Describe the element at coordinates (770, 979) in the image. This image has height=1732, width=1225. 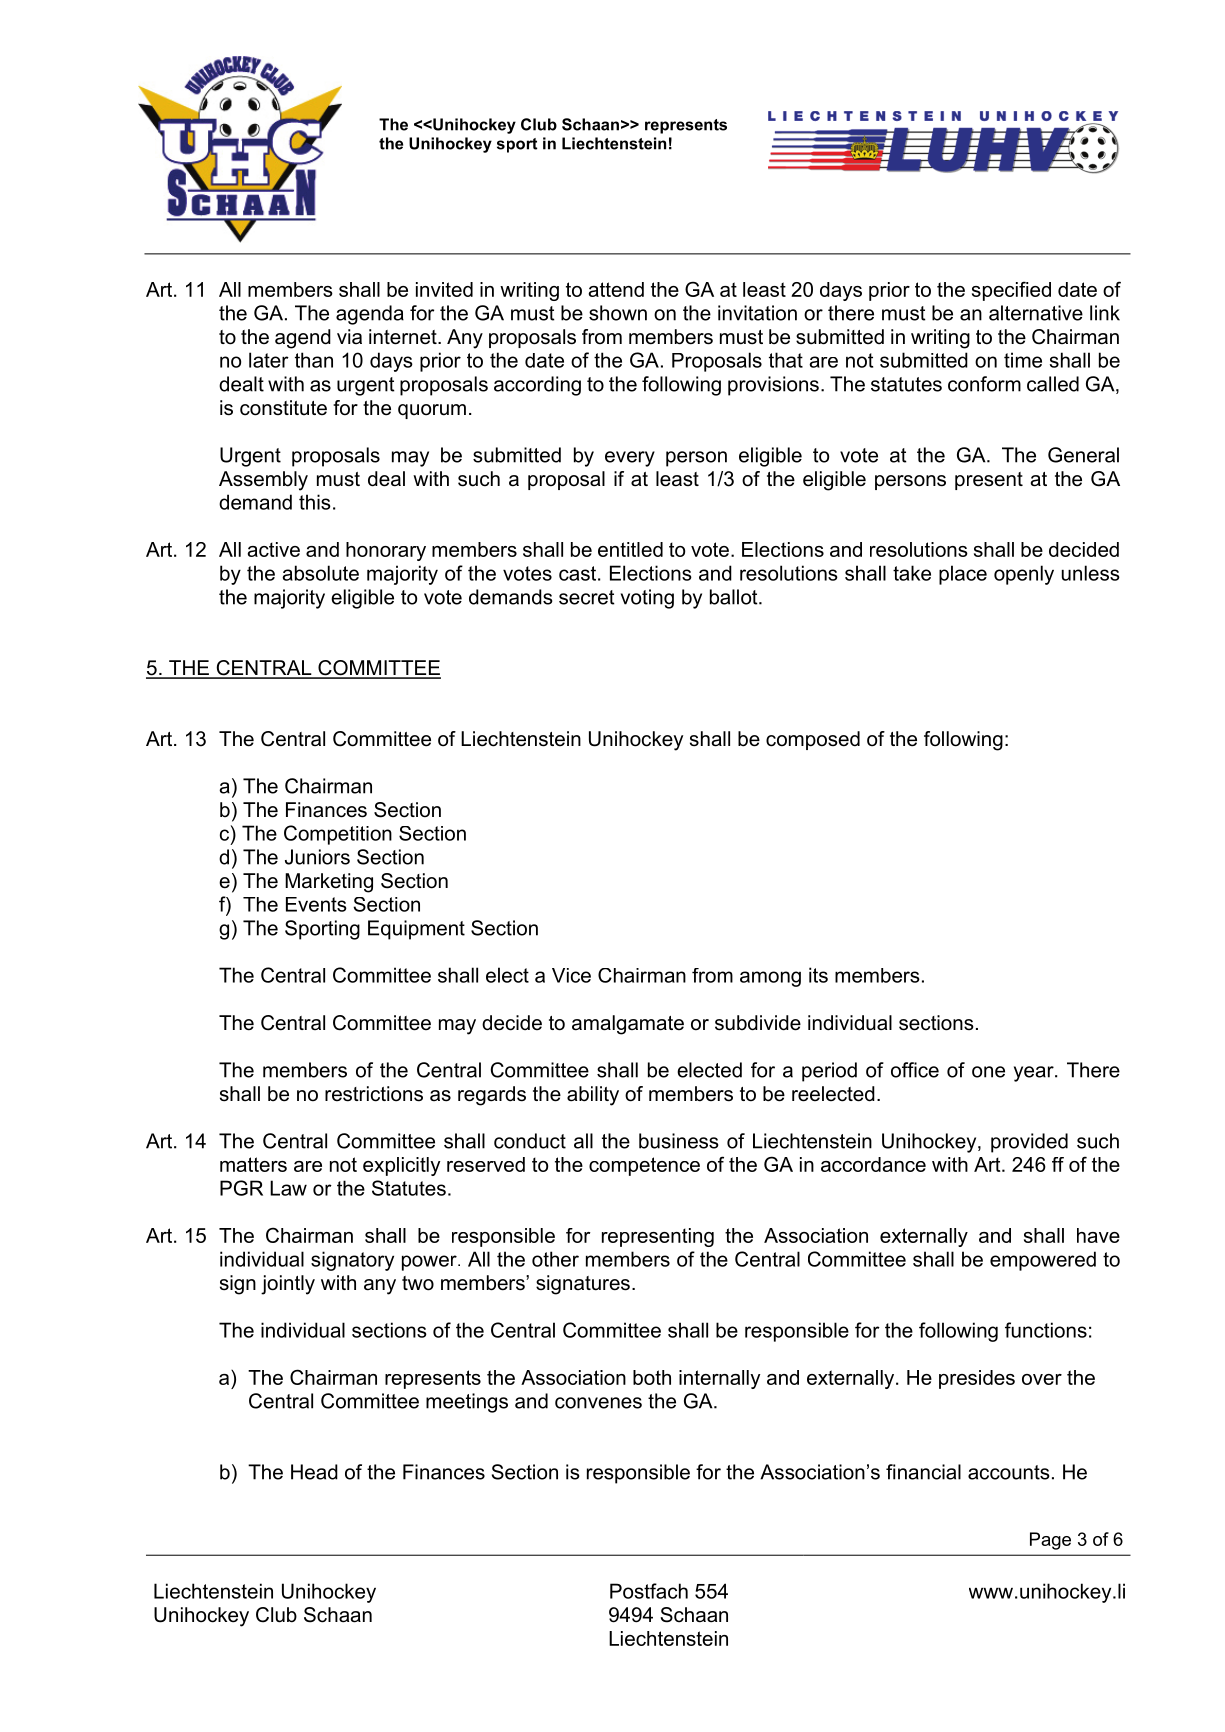
I see `among` at that location.
